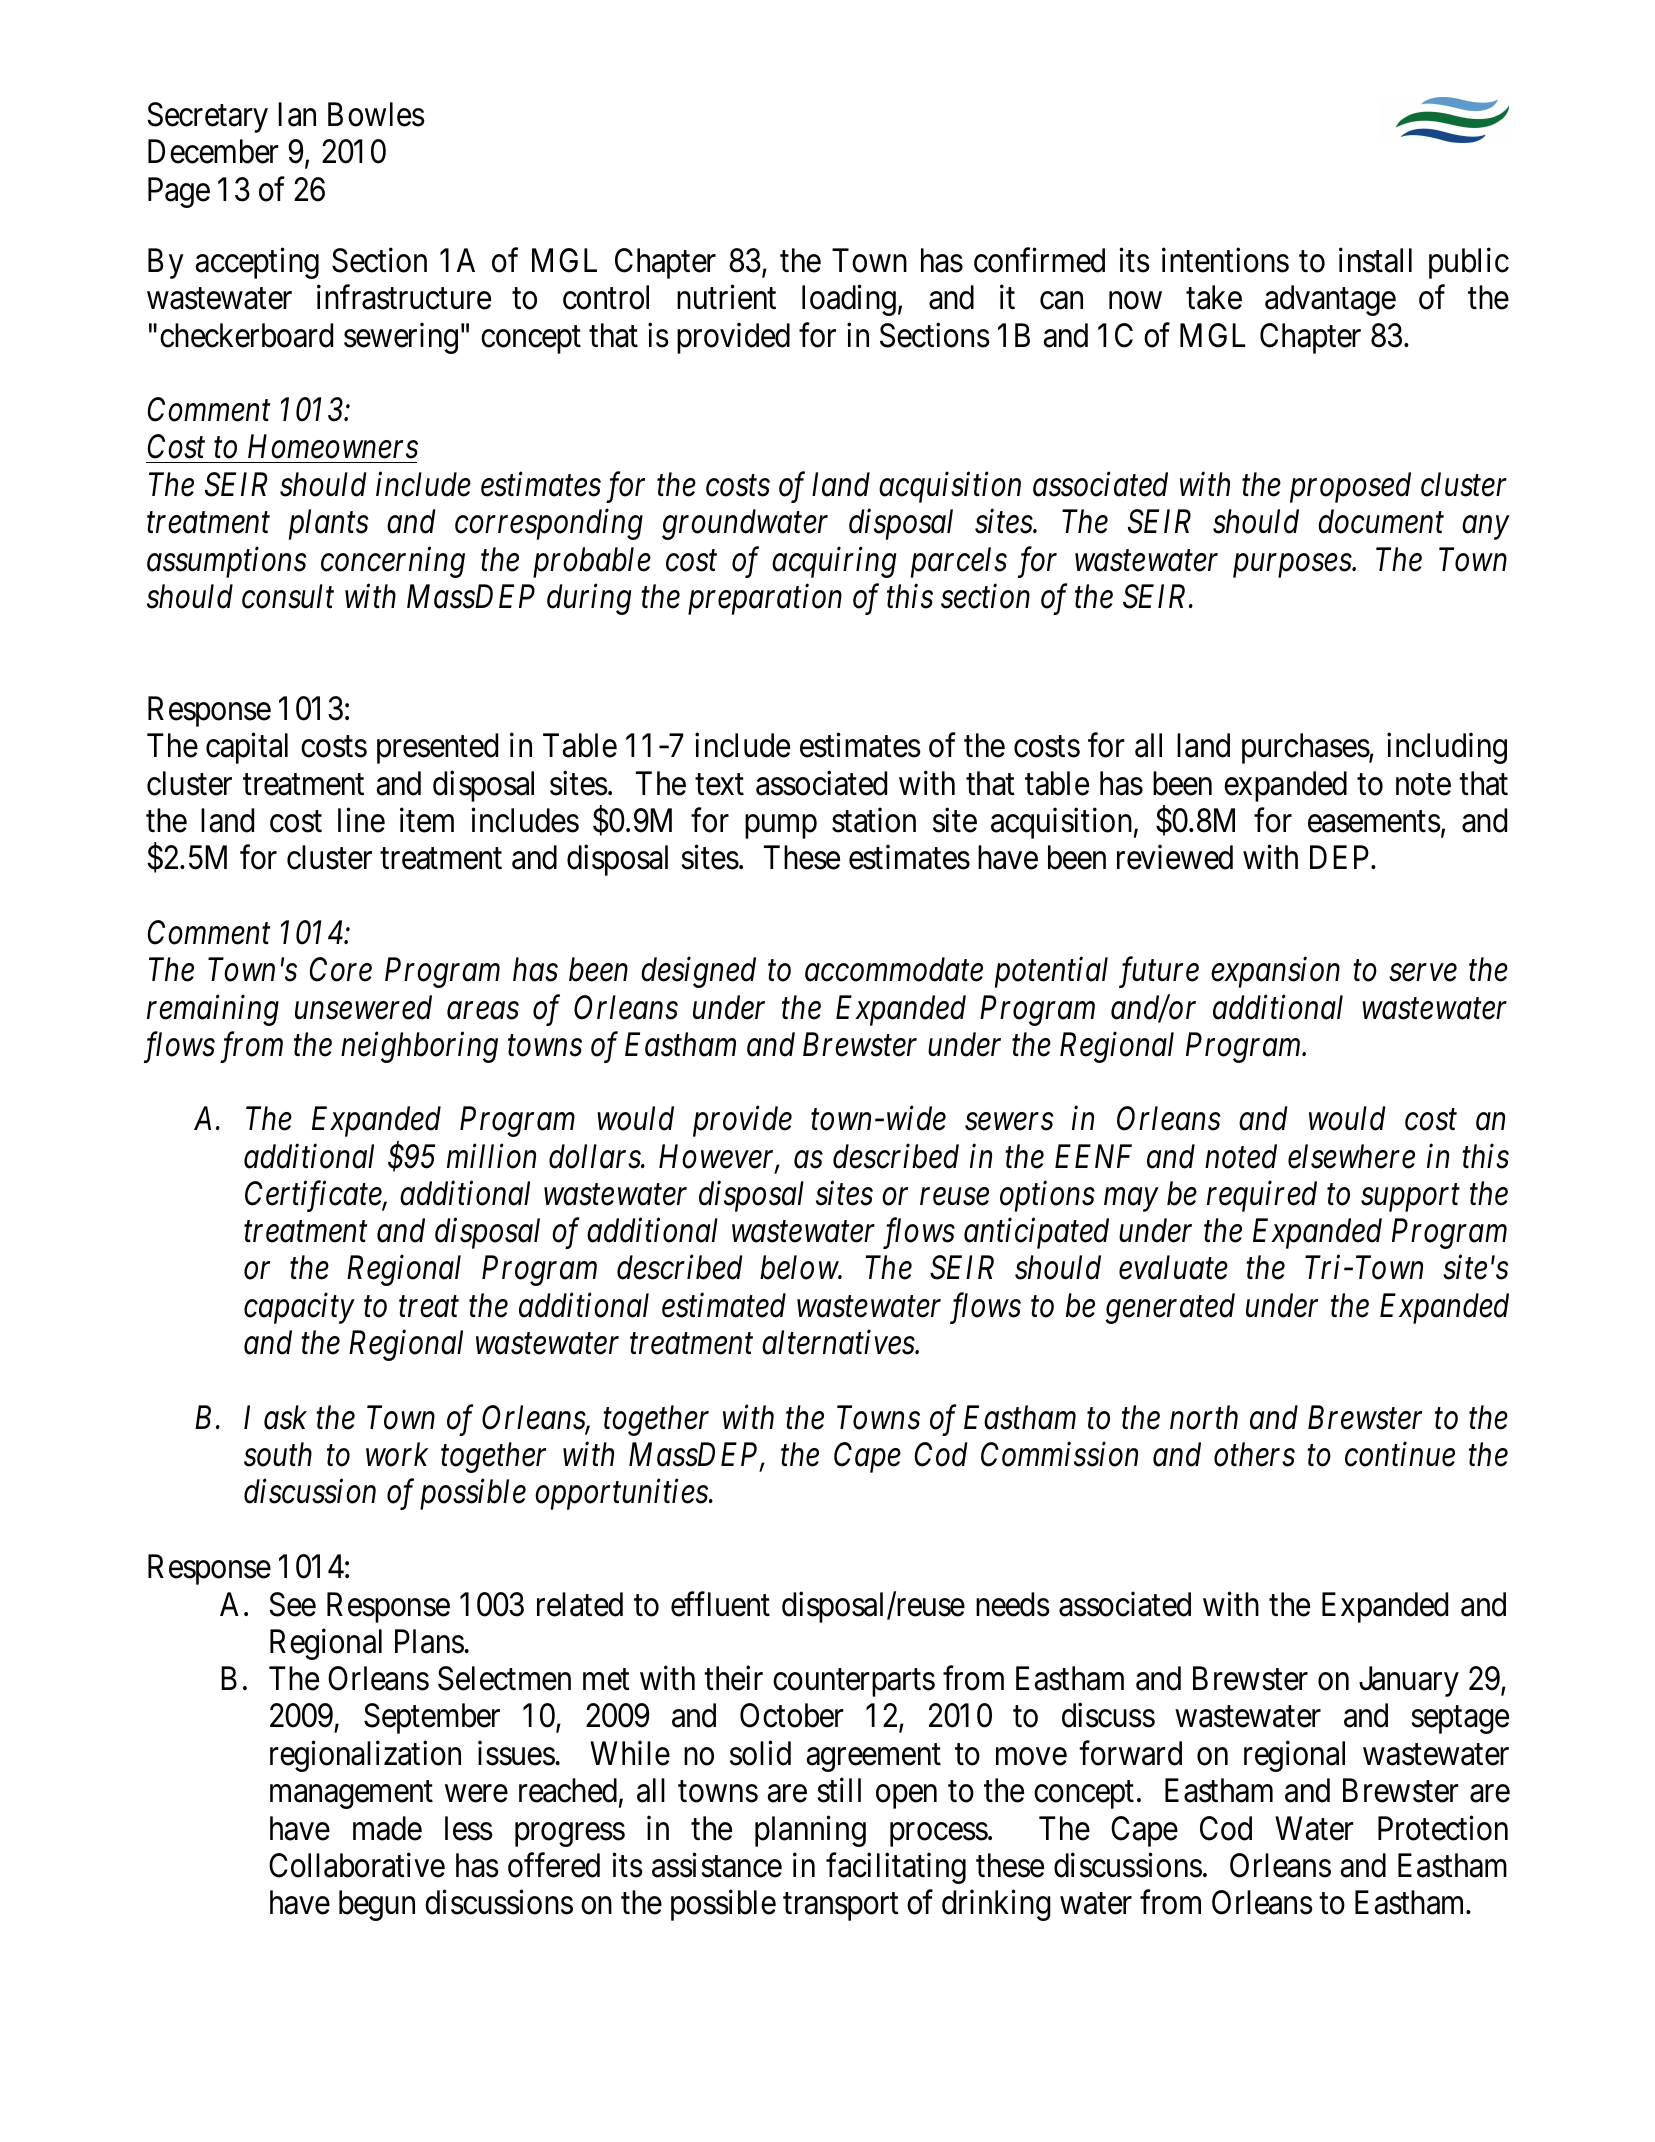  Describe the element at coordinates (849, 300) in the page. I see `loading` at that location.
